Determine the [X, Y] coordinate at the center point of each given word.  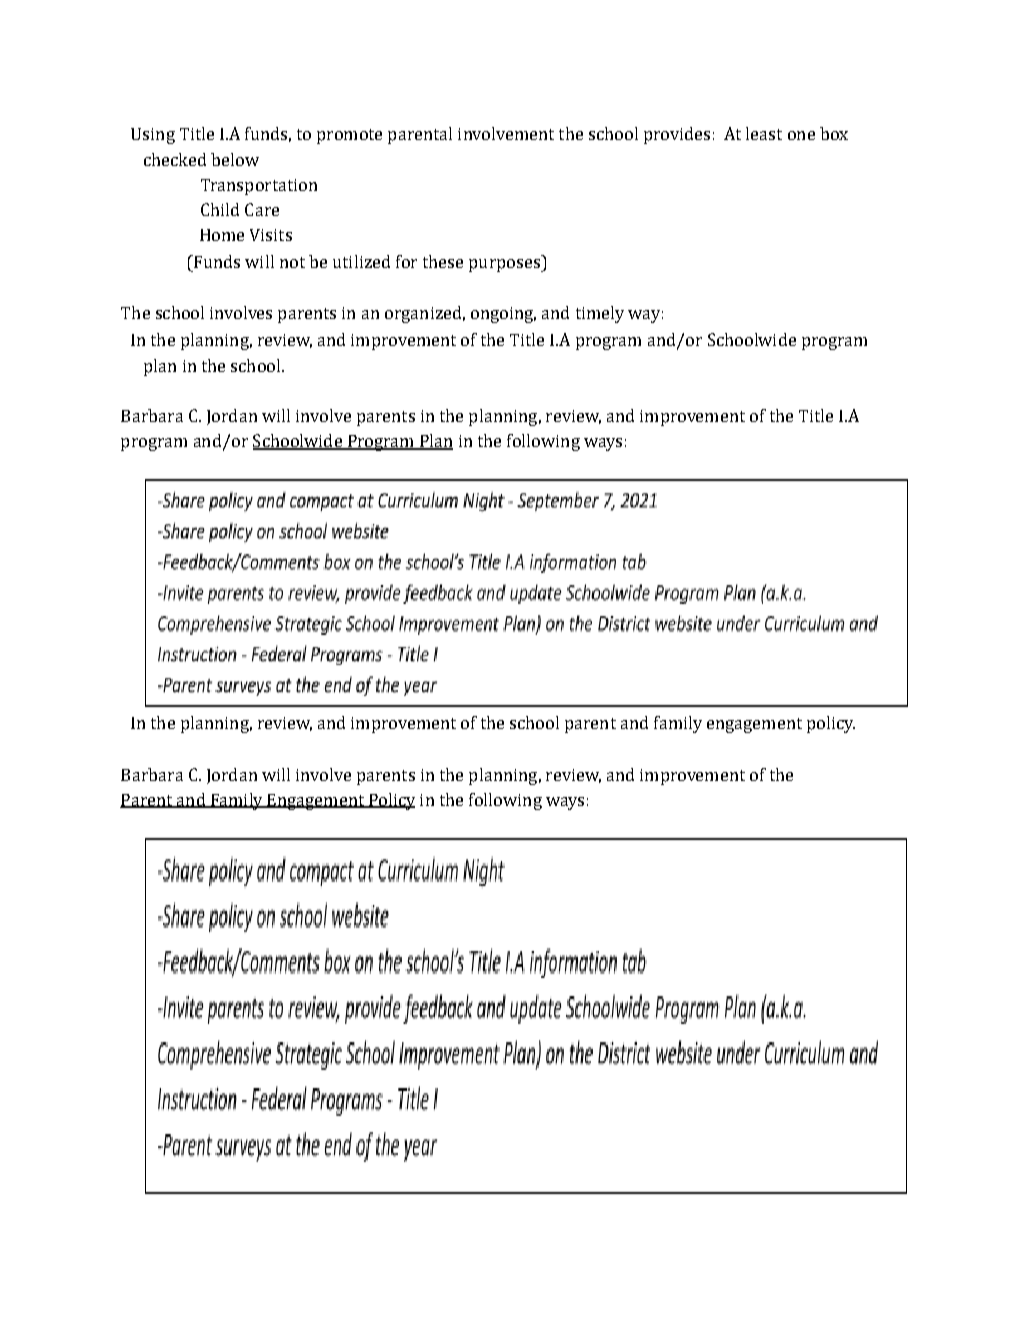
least [764, 133]
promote [349, 136]
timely [600, 314]
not [292, 262]
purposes [506, 265]
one [801, 135]
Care [262, 209]
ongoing [503, 315]
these [443, 261]
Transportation [259, 187]
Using [153, 136]
